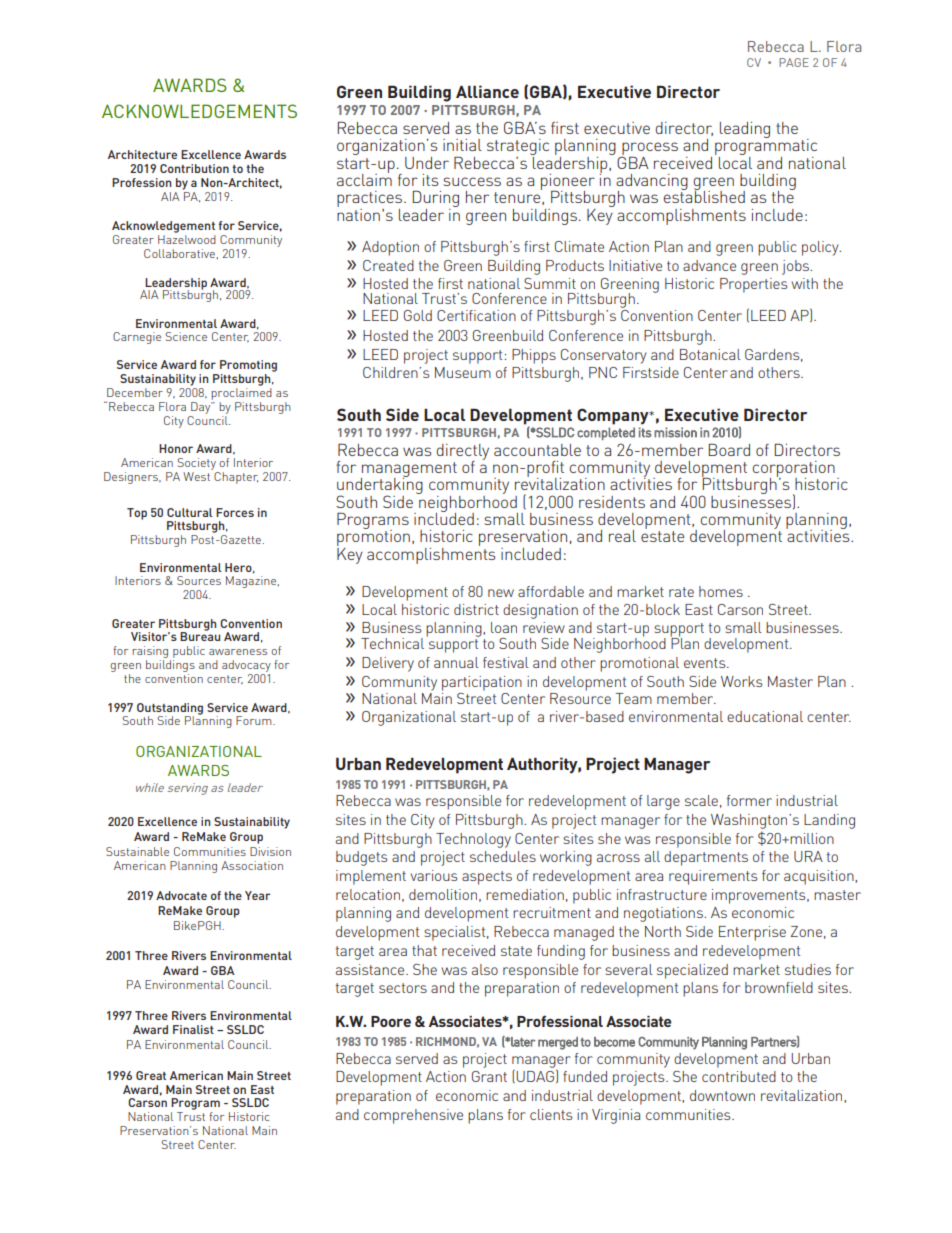 The image size is (952, 1233). Describe the element at coordinates (181, 895) in the screenshot. I see `Advocate` at that location.
